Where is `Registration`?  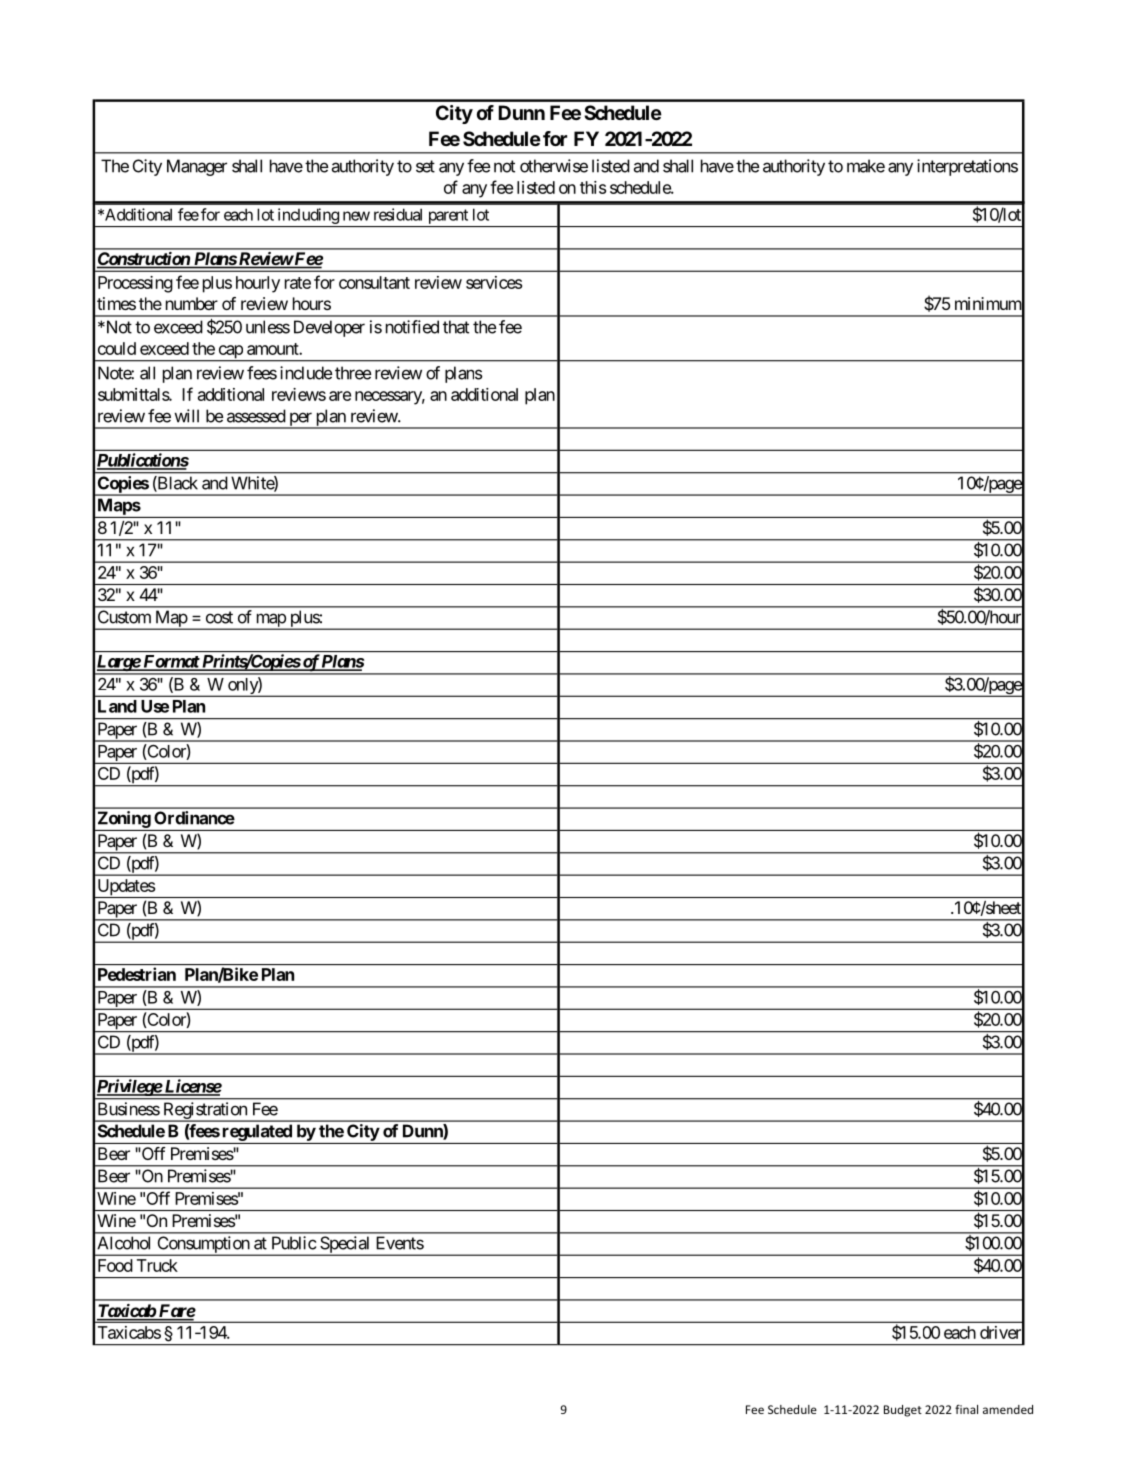
Registration is located at coordinates (204, 1111).
